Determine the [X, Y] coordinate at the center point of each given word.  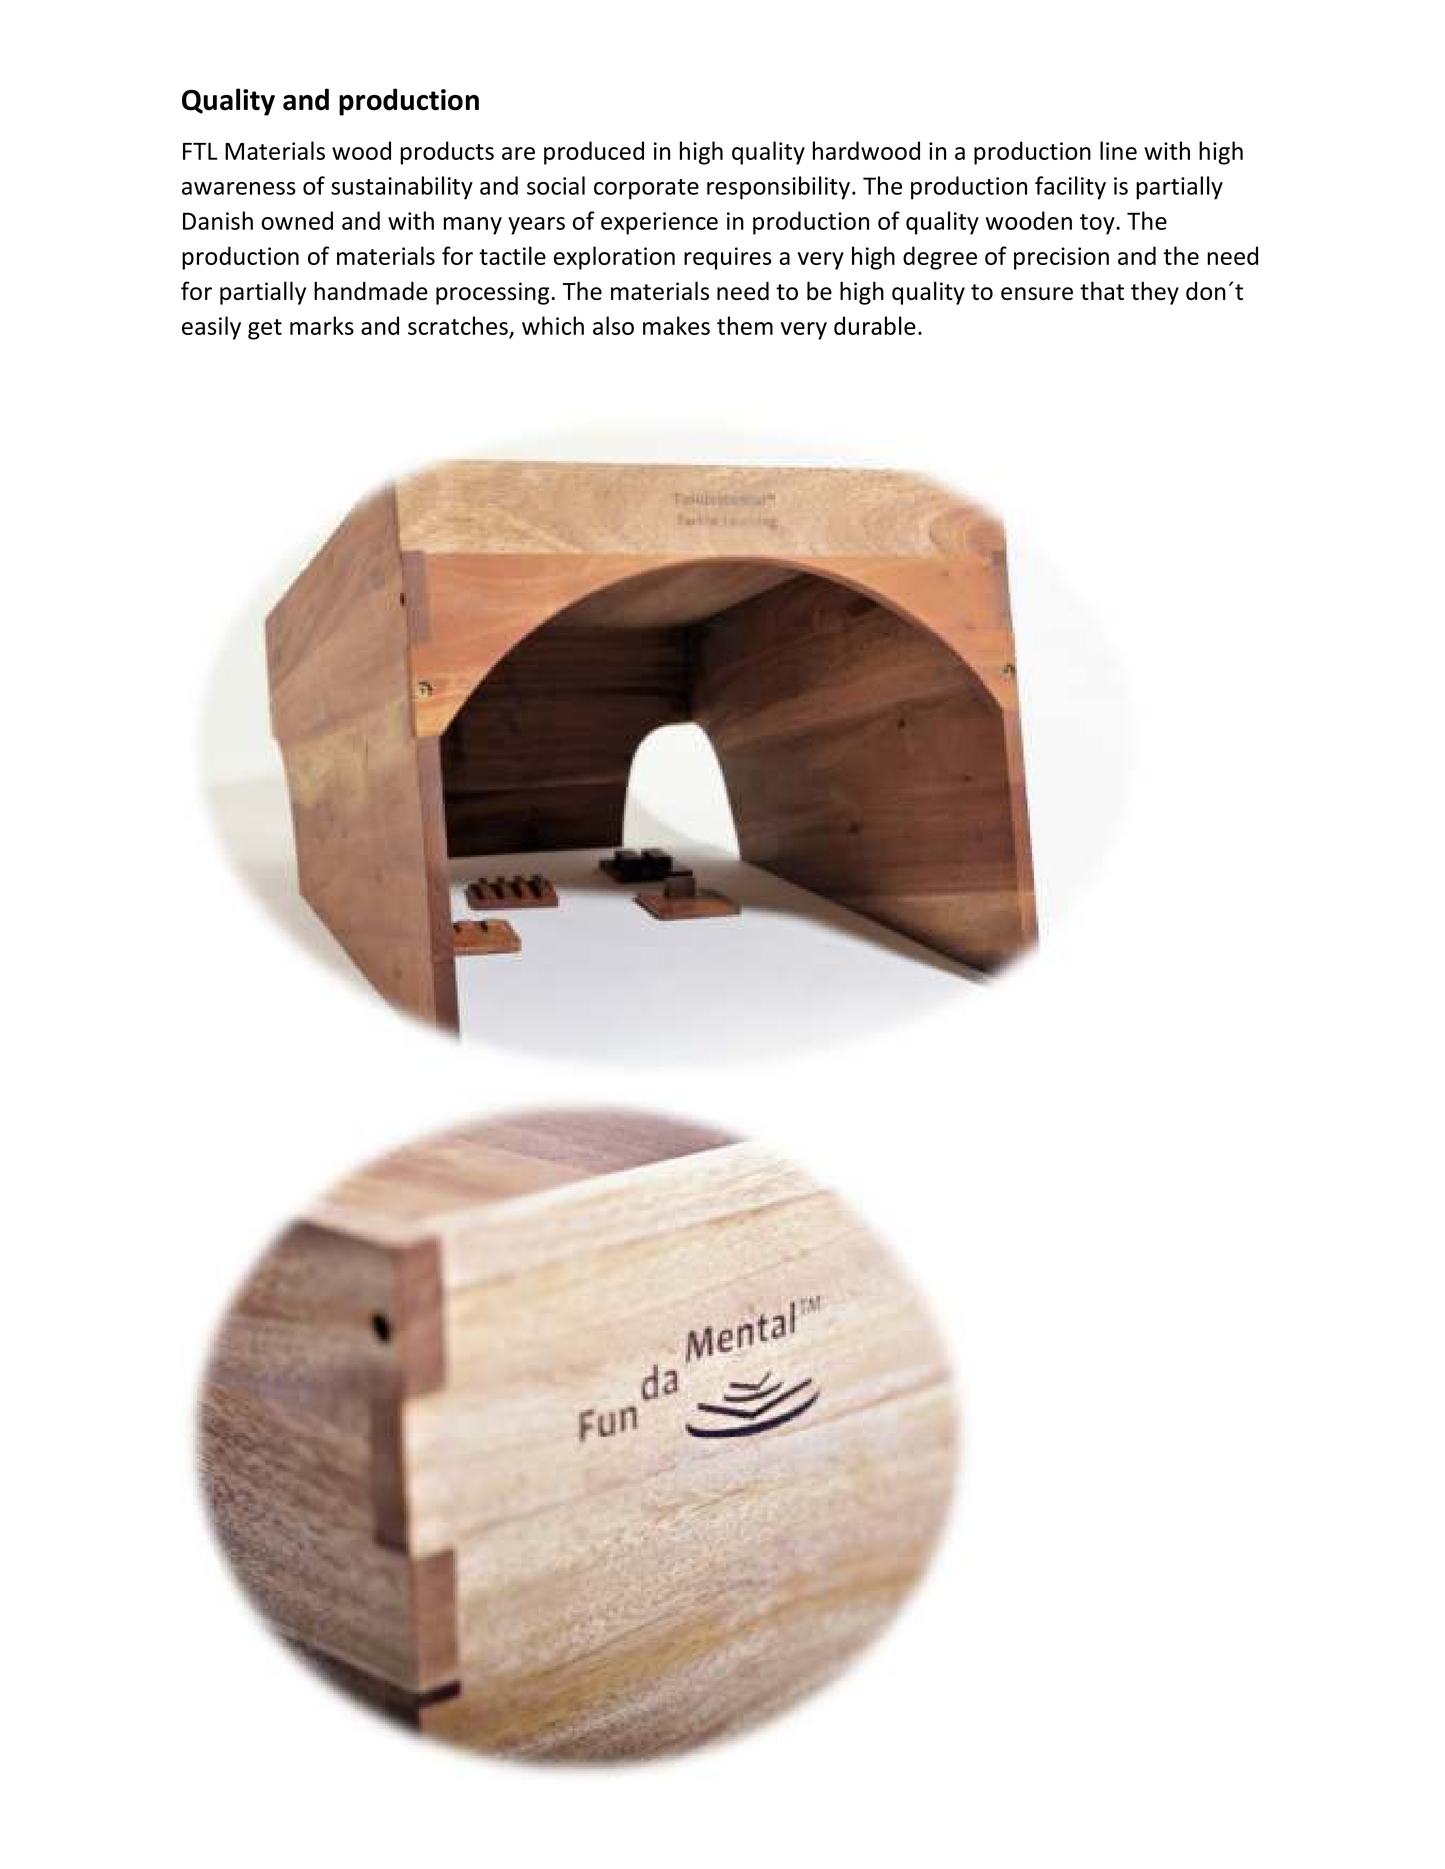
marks [322, 325]
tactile [512, 255]
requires [728, 258]
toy [1098, 224]
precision [1061, 258]
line [1118, 150]
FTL [200, 151]
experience [659, 223]
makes [676, 325]
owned [297, 220]
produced [594, 153]
